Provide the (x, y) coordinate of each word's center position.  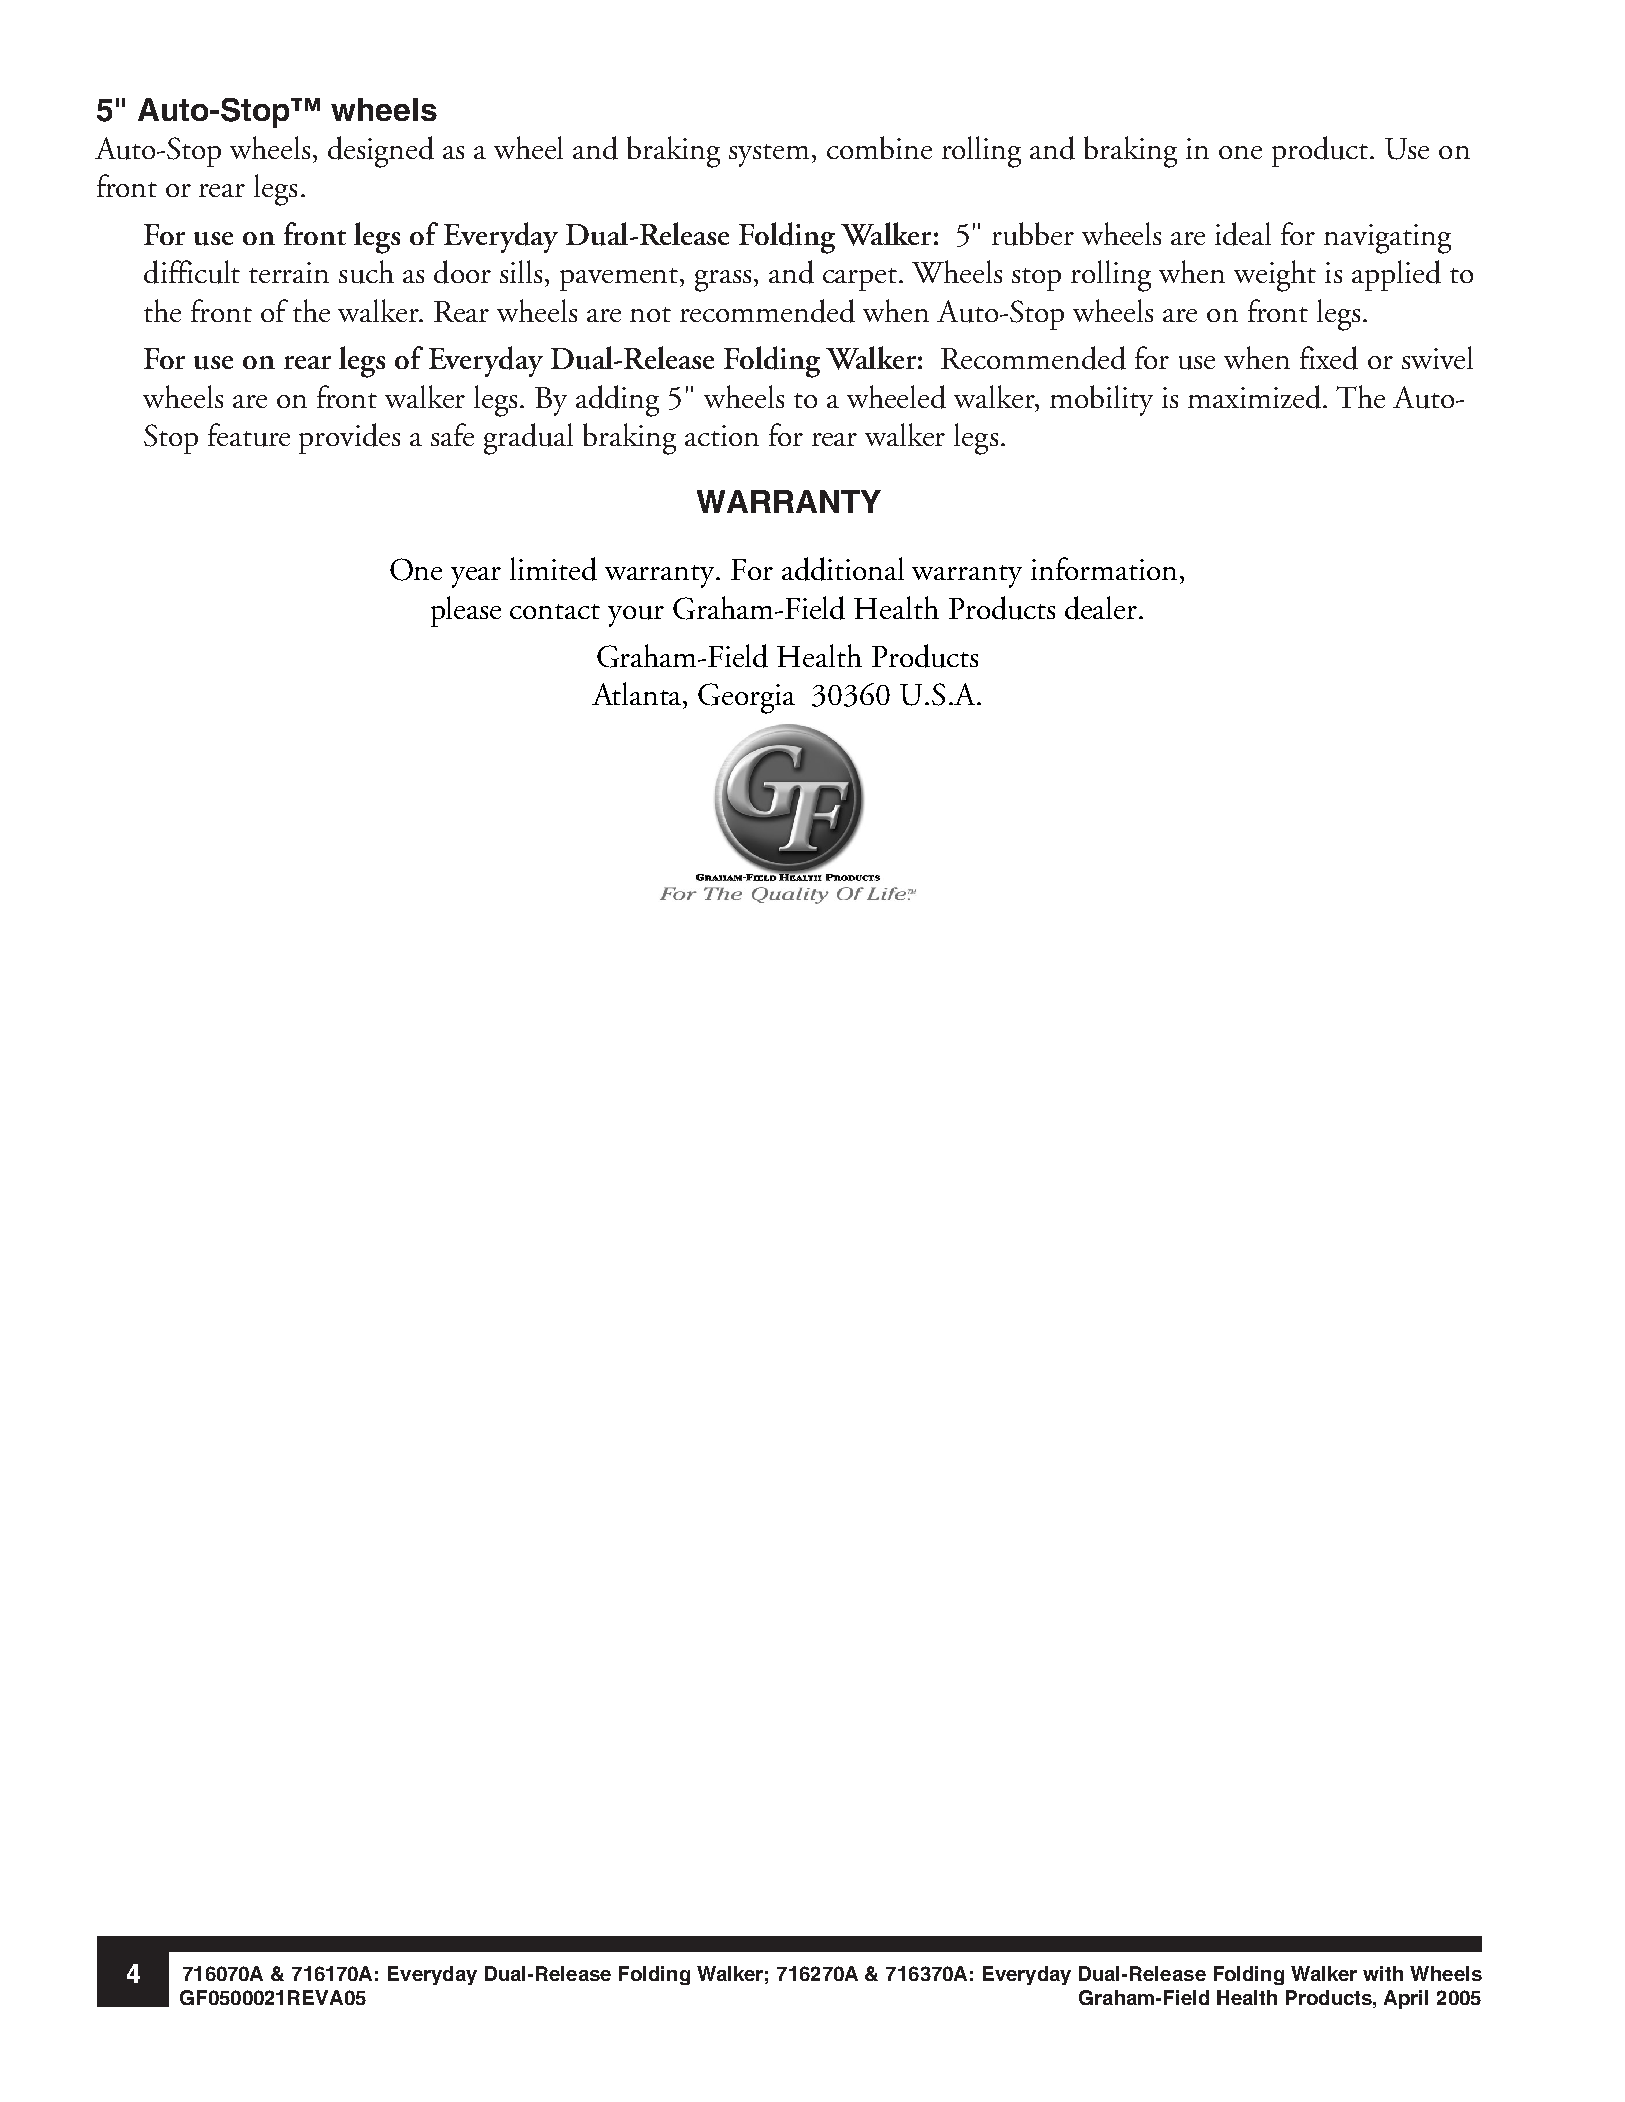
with (1383, 1973)
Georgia (746, 698)
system (771, 155)
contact (555, 611)
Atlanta (638, 695)
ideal (1243, 234)
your (636, 616)
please (466, 611)
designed (381, 152)
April (1406, 1999)
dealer (1102, 608)
